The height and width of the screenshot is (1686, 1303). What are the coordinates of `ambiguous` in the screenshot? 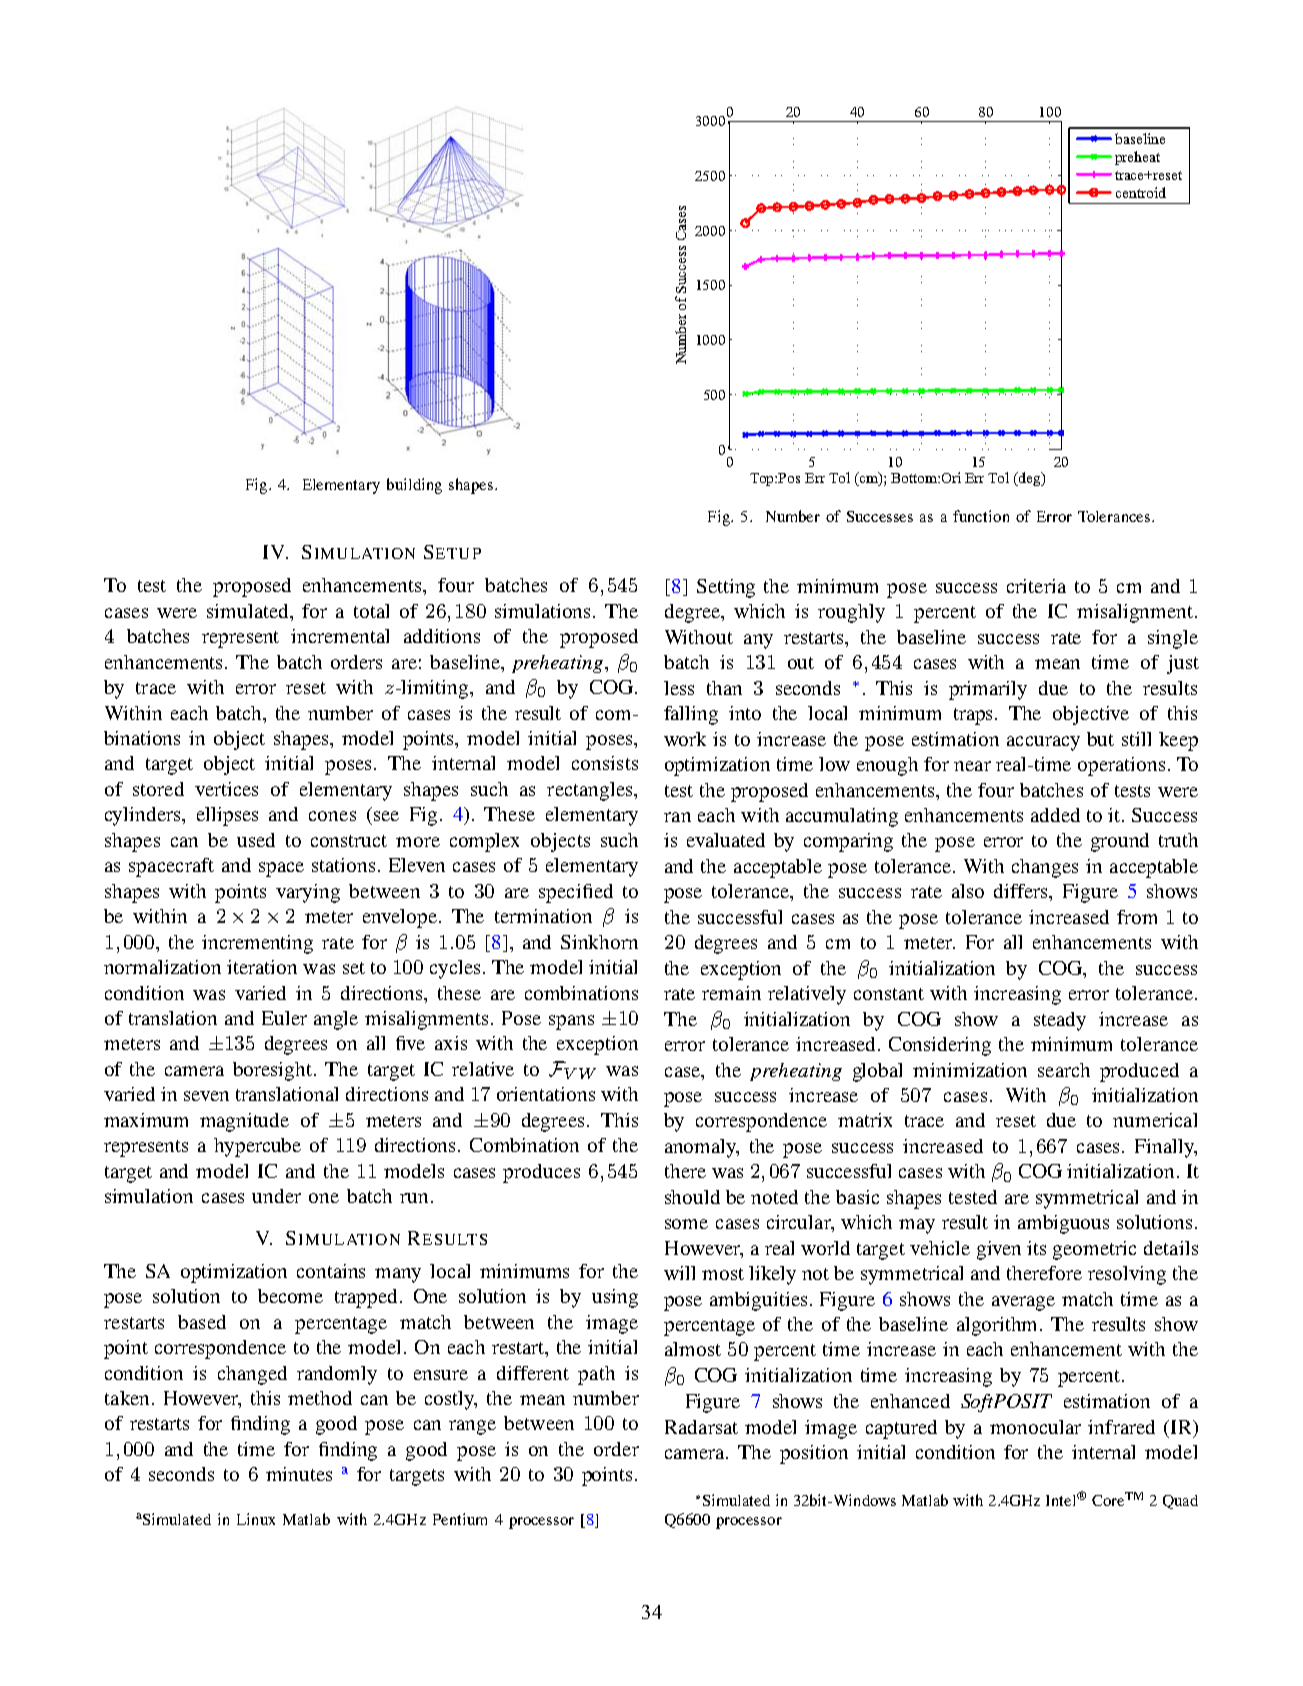 It's located at (1063, 1224).
